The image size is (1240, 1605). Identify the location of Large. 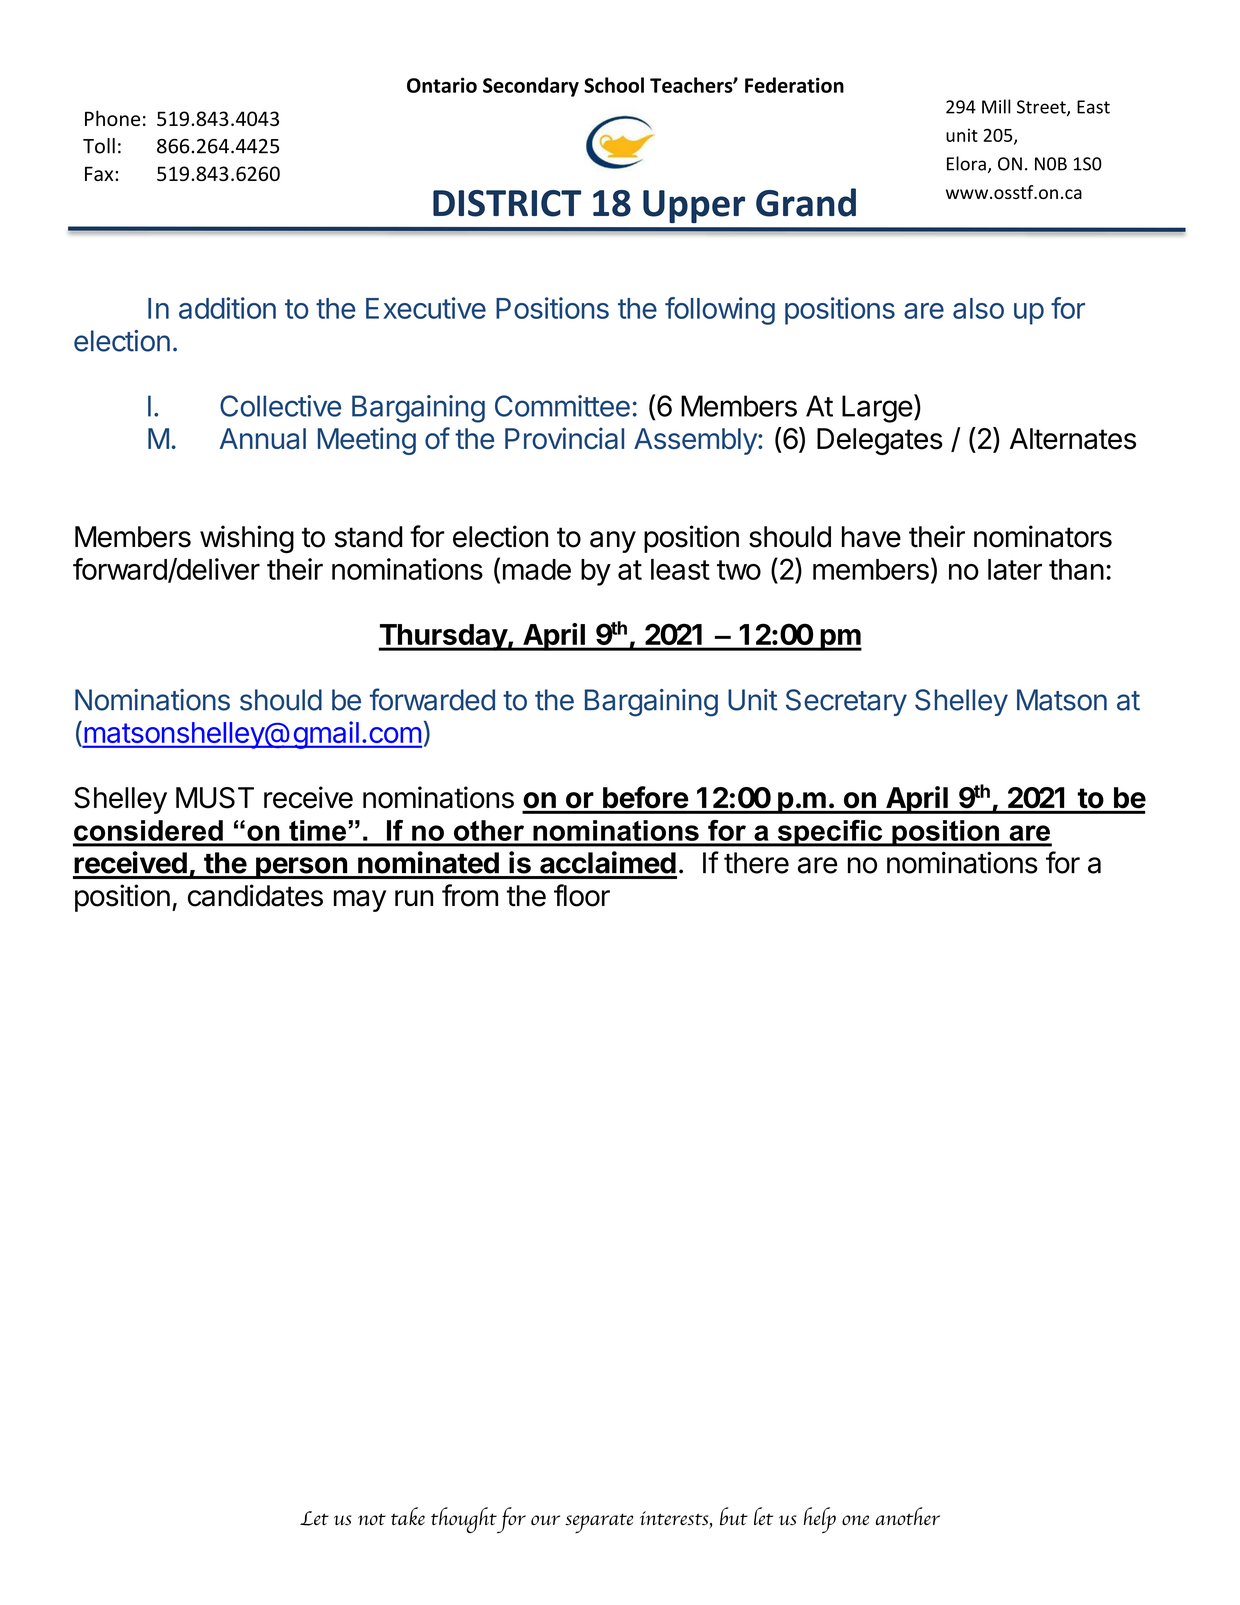
(877, 409).
